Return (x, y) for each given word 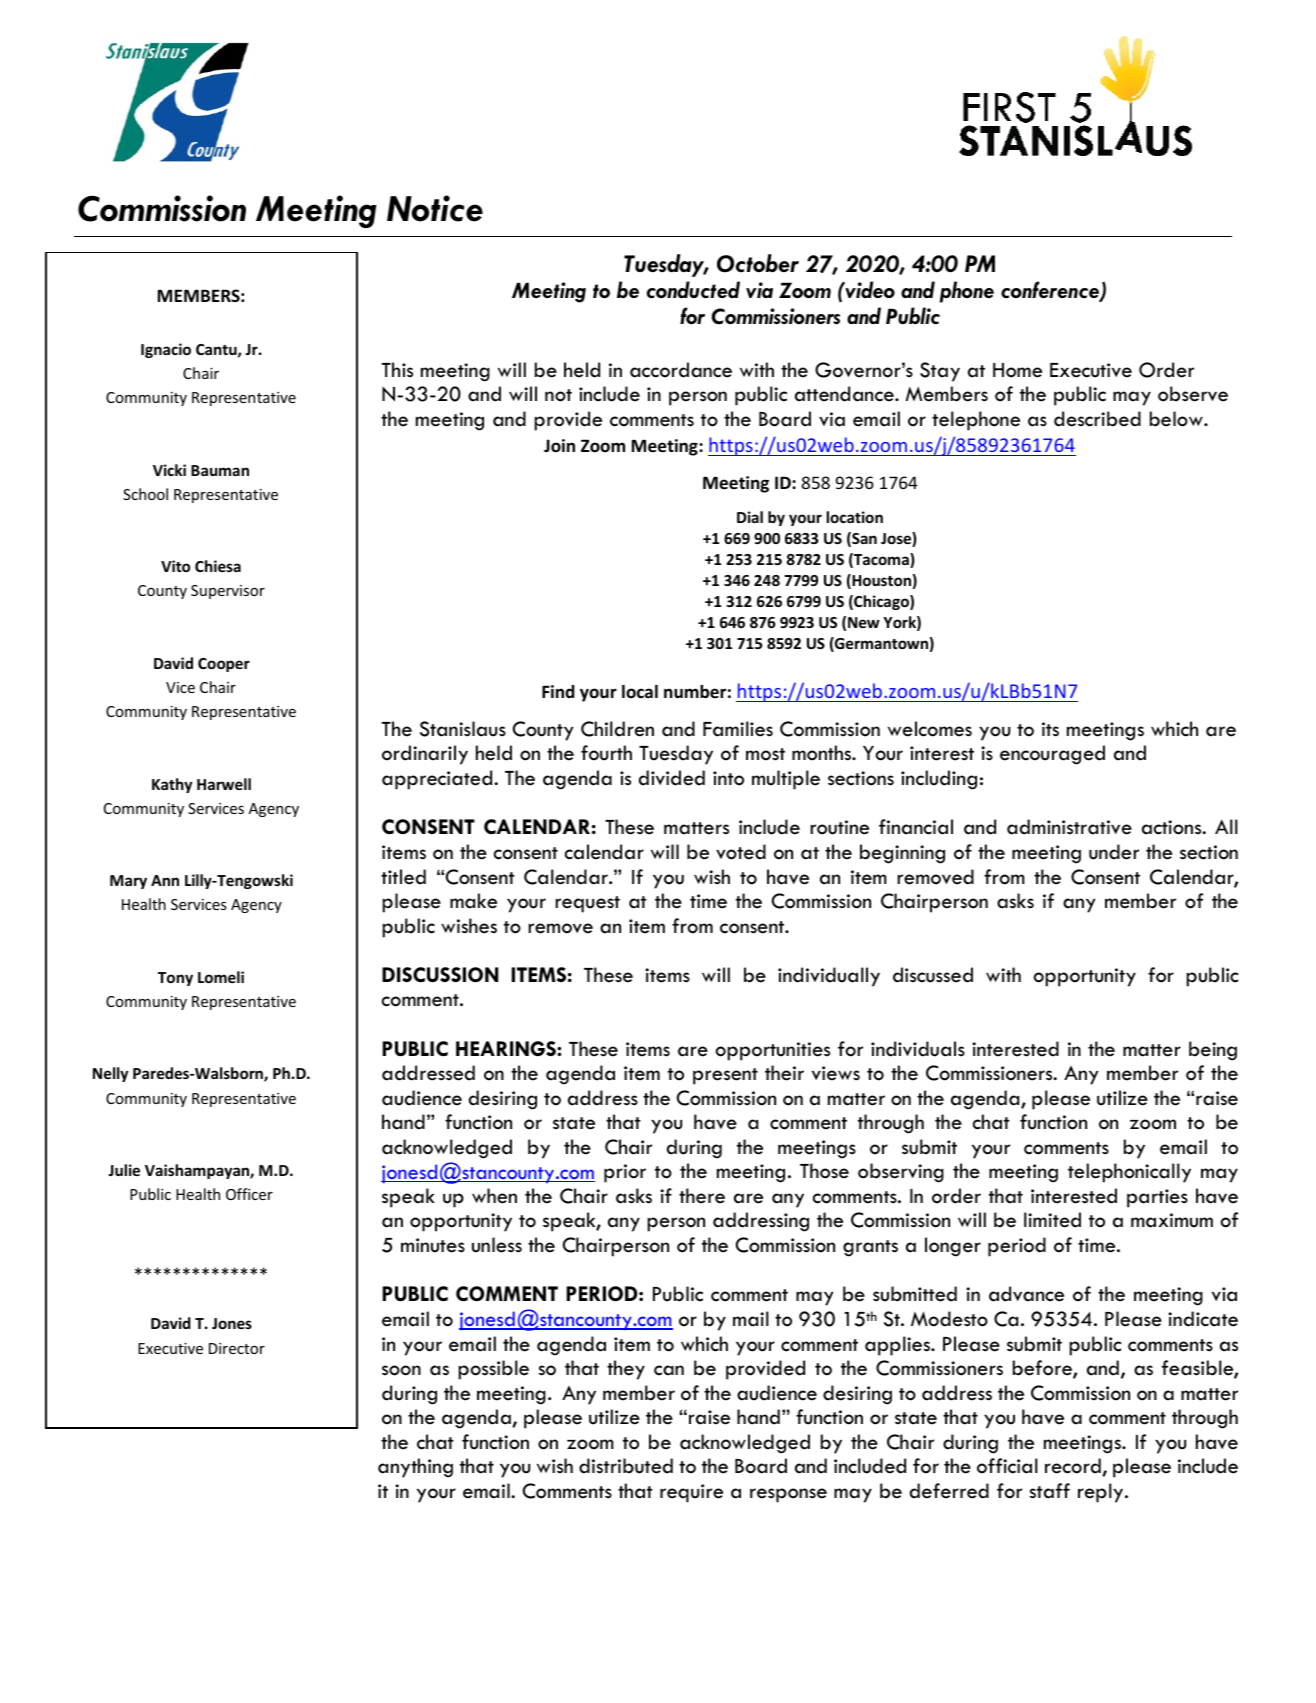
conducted (693, 290)
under (1114, 852)
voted (741, 852)
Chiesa (218, 566)
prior (625, 1173)
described (1097, 419)
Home (1017, 370)
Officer (249, 1194)
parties (1157, 1198)
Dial (750, 517)
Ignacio (166, 350)
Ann (165, 880)
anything (415, 1468)
